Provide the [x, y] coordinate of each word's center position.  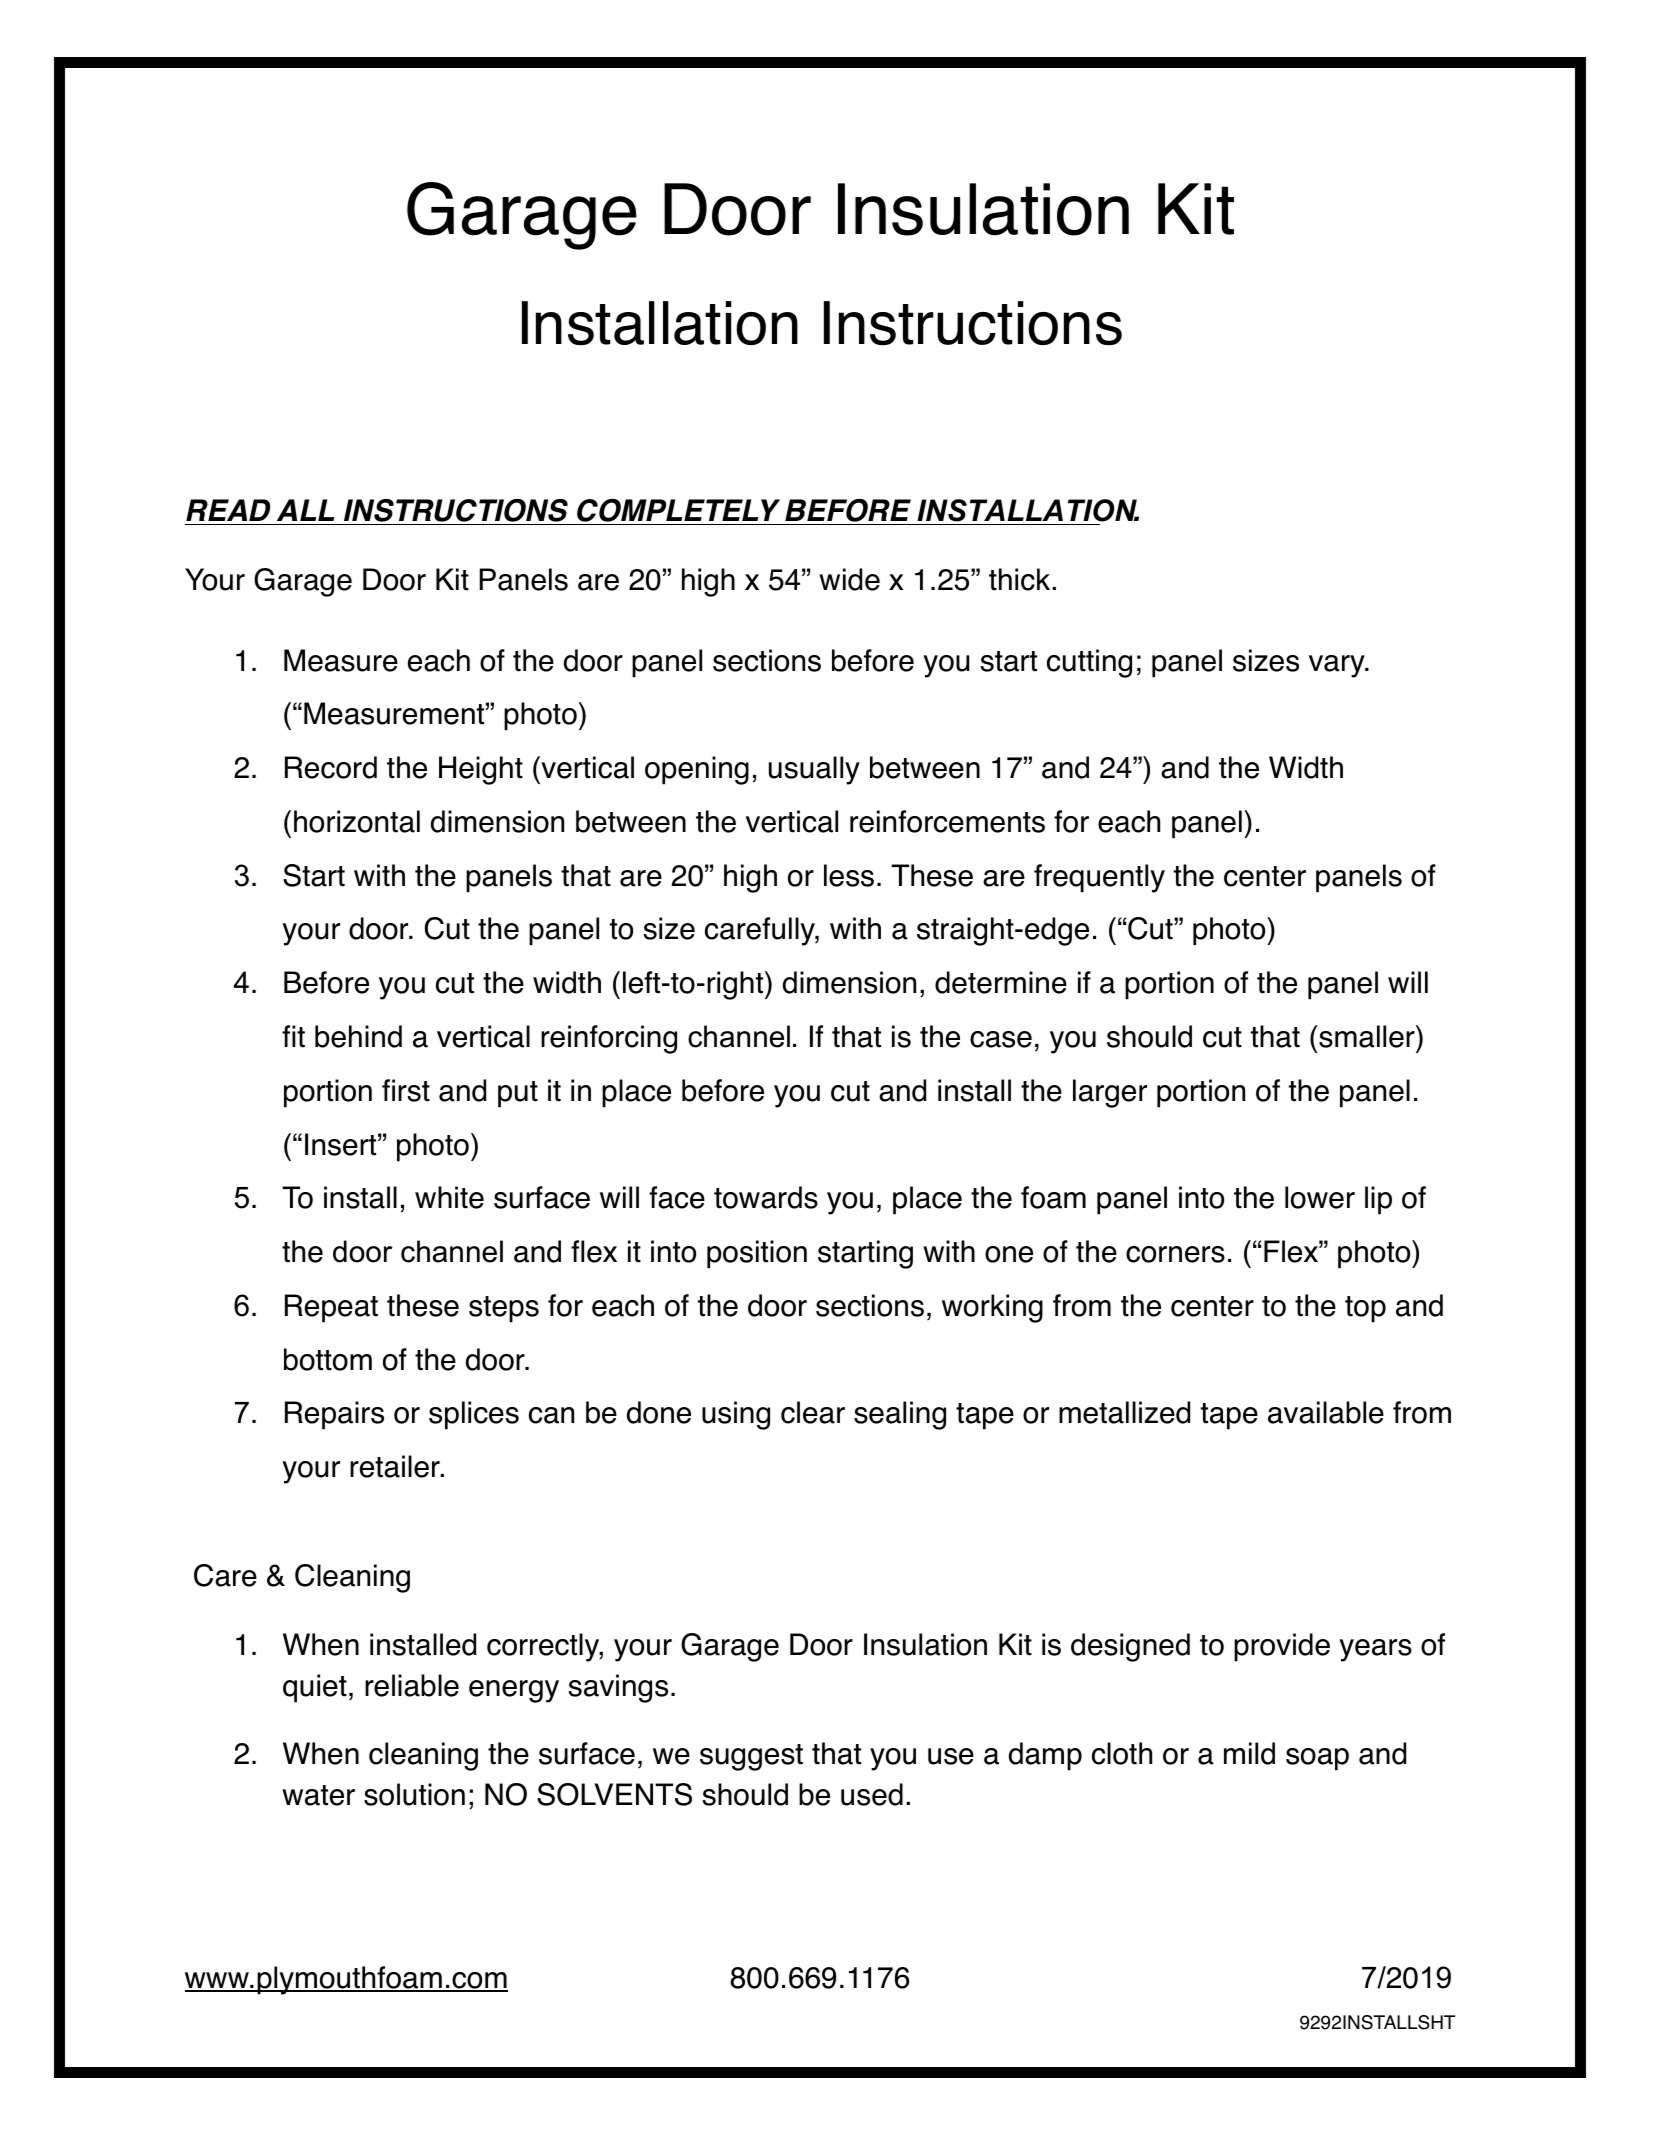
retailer [396, 1466]
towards [766, 1197]
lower [1320, 1197]
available [1326, 1412]
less [849, 875]
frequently [1099, 878]
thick [1021, 579]
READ [228, 510]
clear [813, 1412]
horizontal [357, 821]
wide [849, 579]
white [449, 1197]
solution [414, 1794]
